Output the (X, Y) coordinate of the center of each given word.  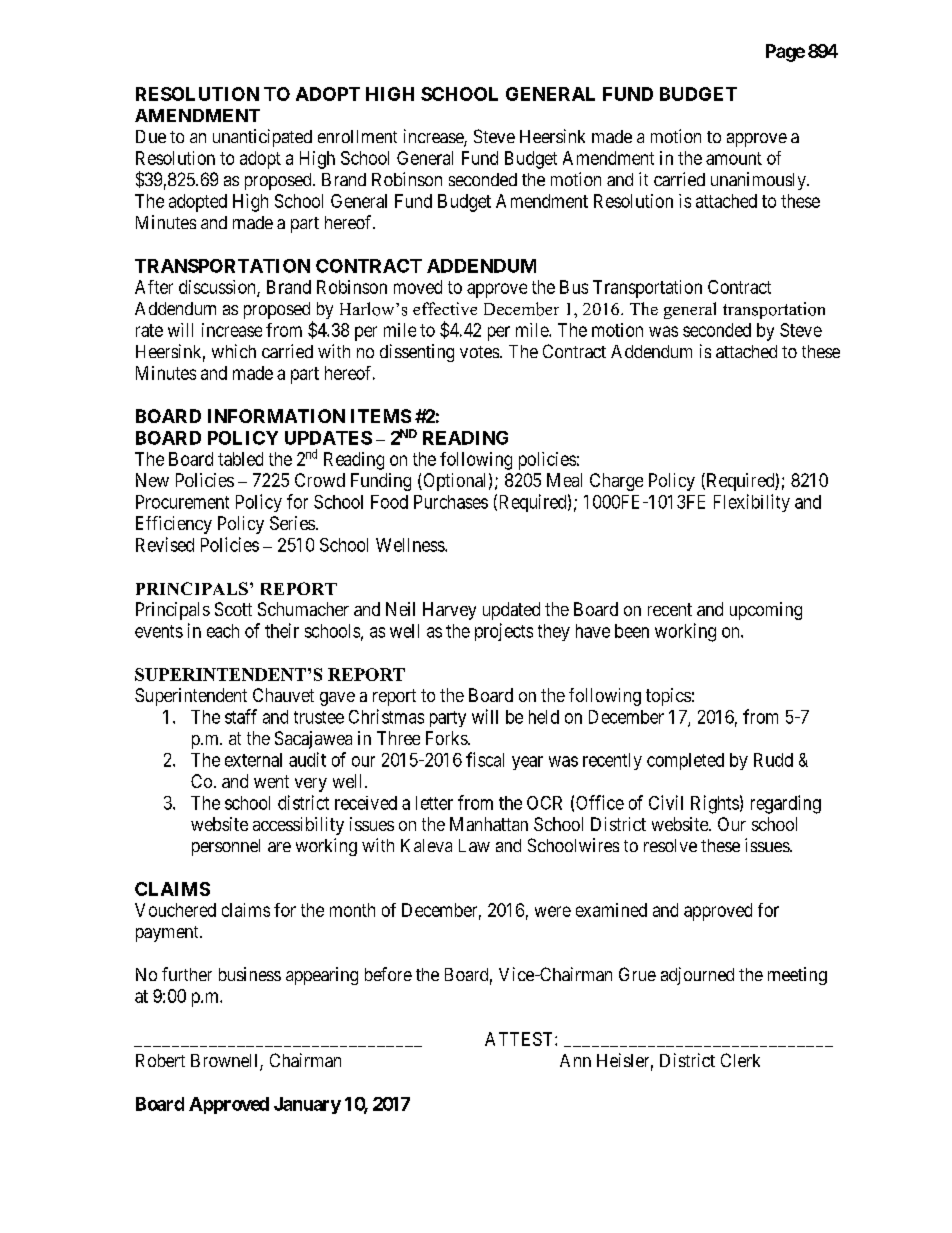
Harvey (449, 611)
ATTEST (520, 1039)
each (223, 631)
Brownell (226, 1062)
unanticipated (262, 138)
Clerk (740, 1060)
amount (734, 158)
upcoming (766, 611)
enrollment (357, 136)
